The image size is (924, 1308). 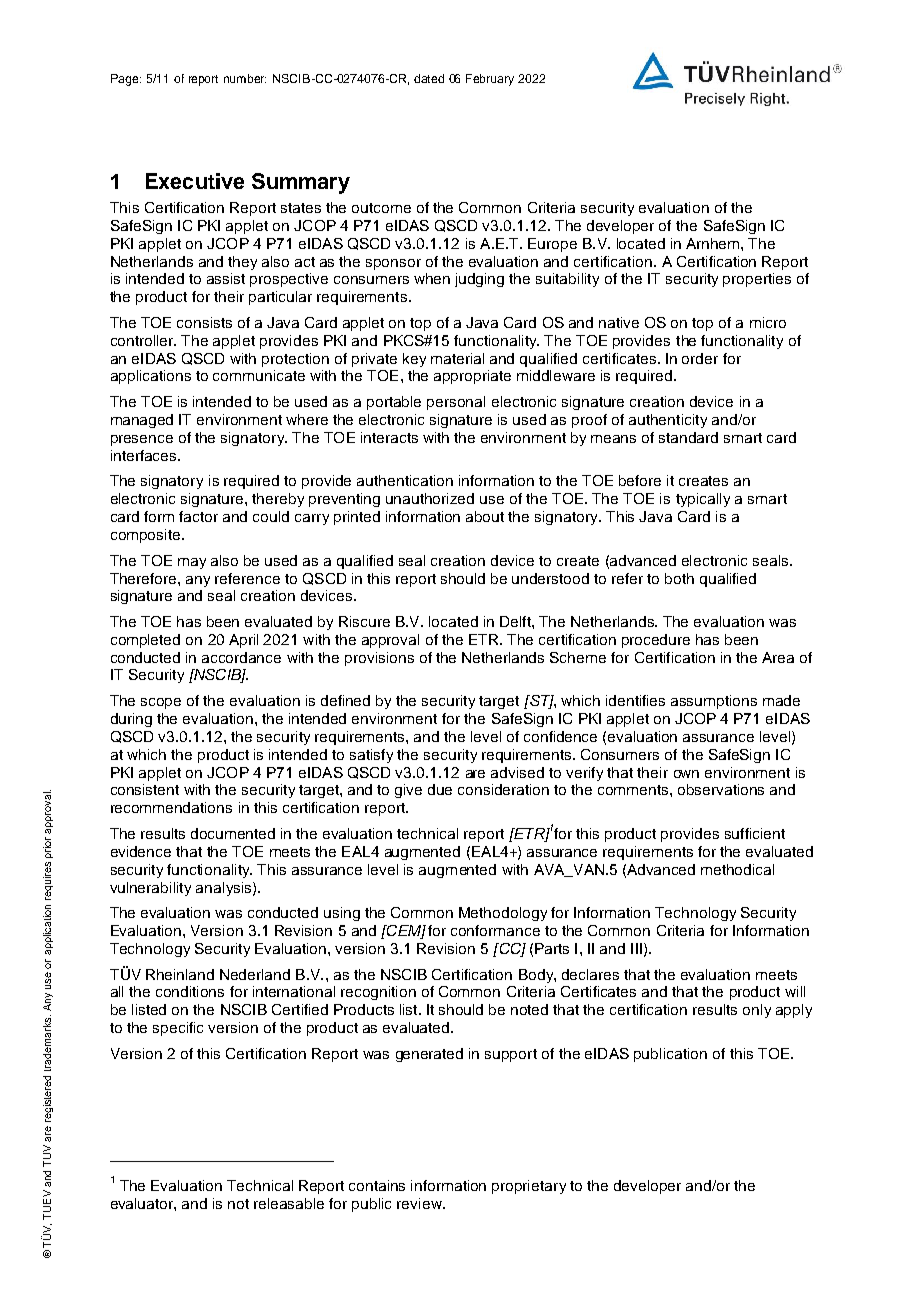 I want to click on number, so click(x=245, y=78).
